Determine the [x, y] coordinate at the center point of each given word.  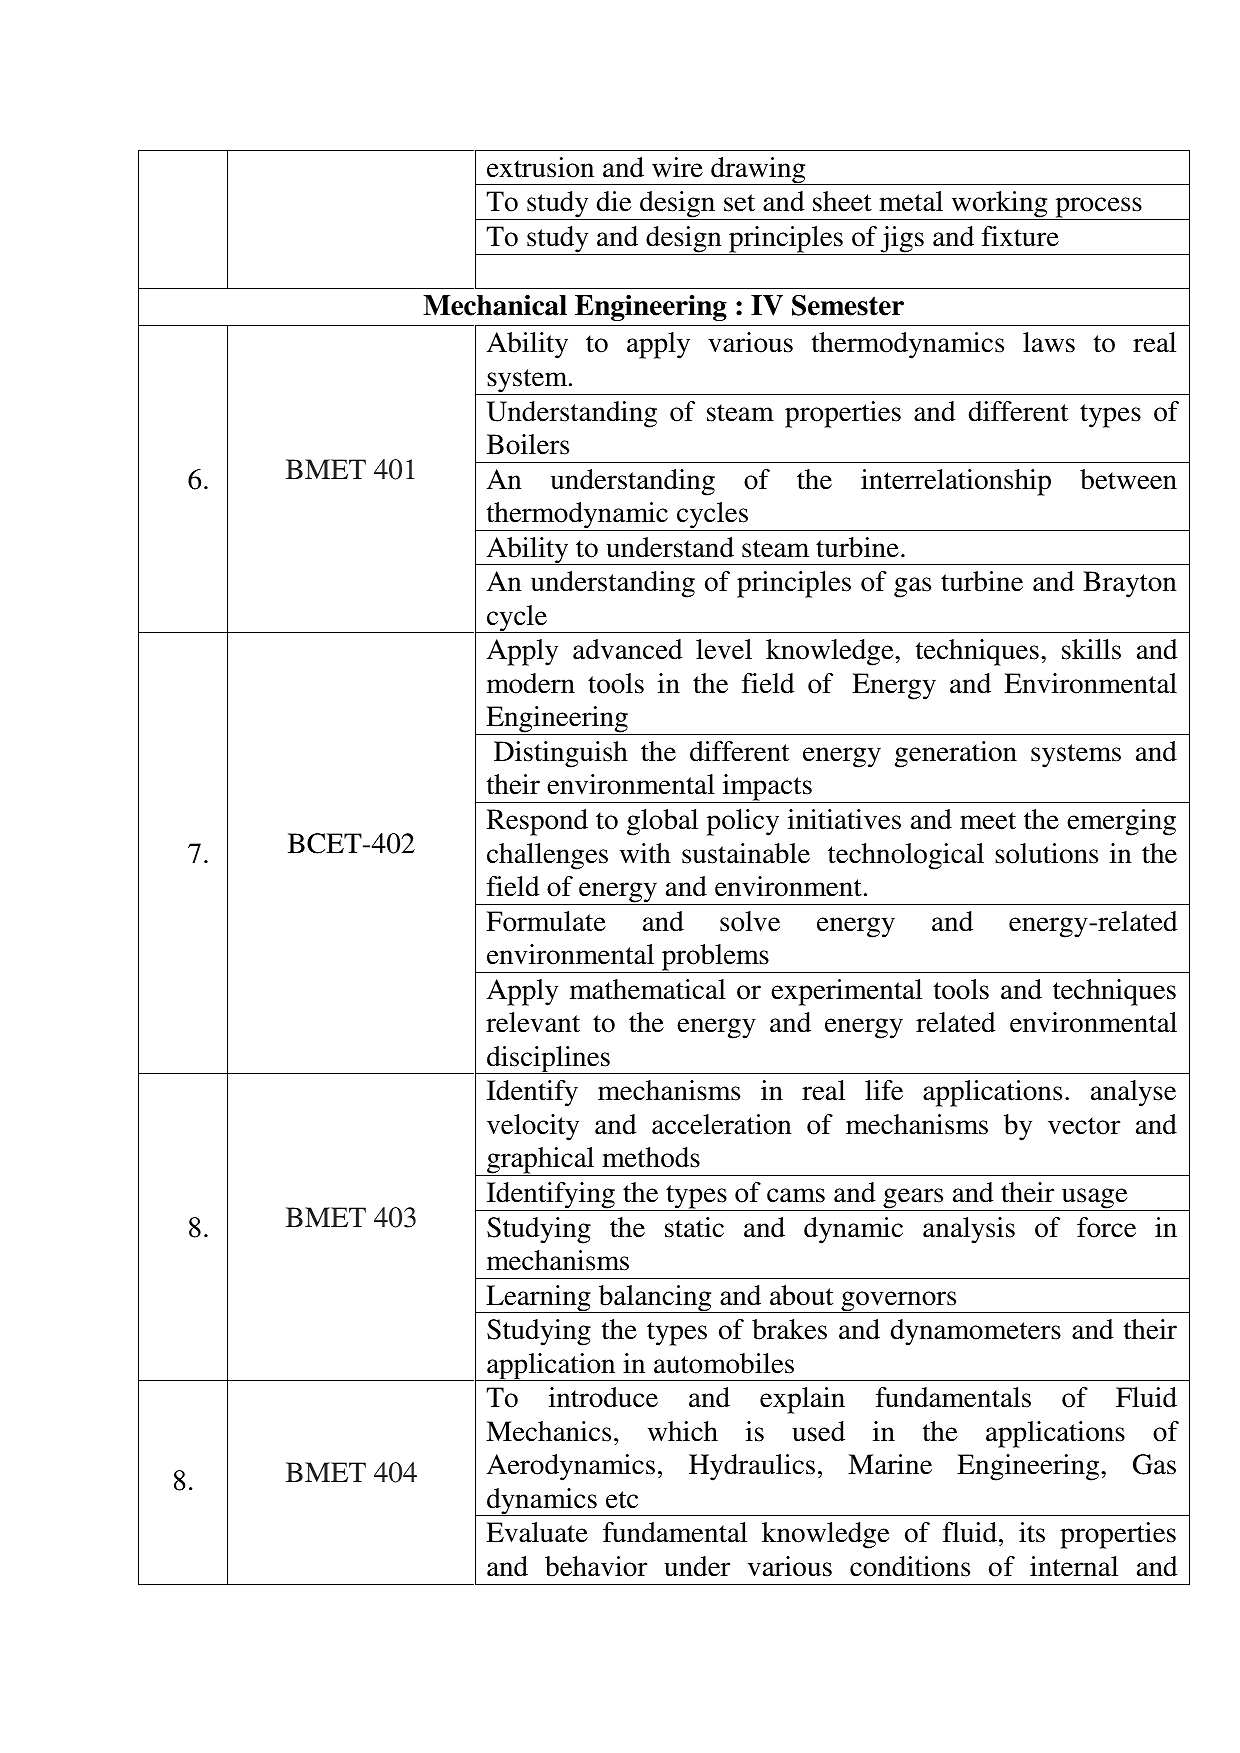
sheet [842, 201]
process [1098, 208]
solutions [1046, 853]
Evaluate [537, 1532]
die [614, 201]
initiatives [844, 819]
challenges [547, 856]
